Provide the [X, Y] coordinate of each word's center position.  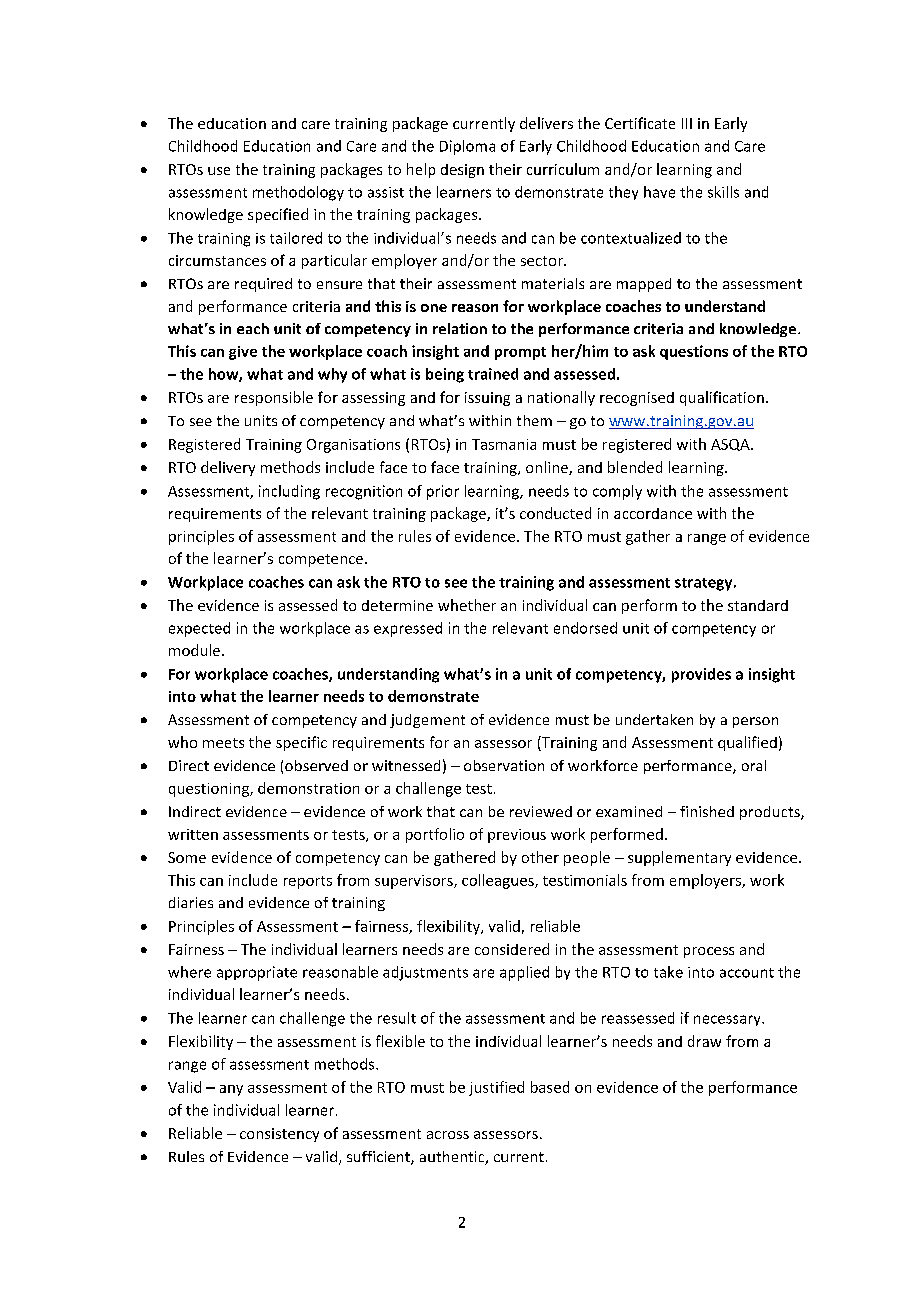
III [687, 123]
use [219, 171]
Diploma [467, 147]
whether [467, 605]
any [231, 1090]
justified [496, 1088]
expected [199, 629]
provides [701, 675]
